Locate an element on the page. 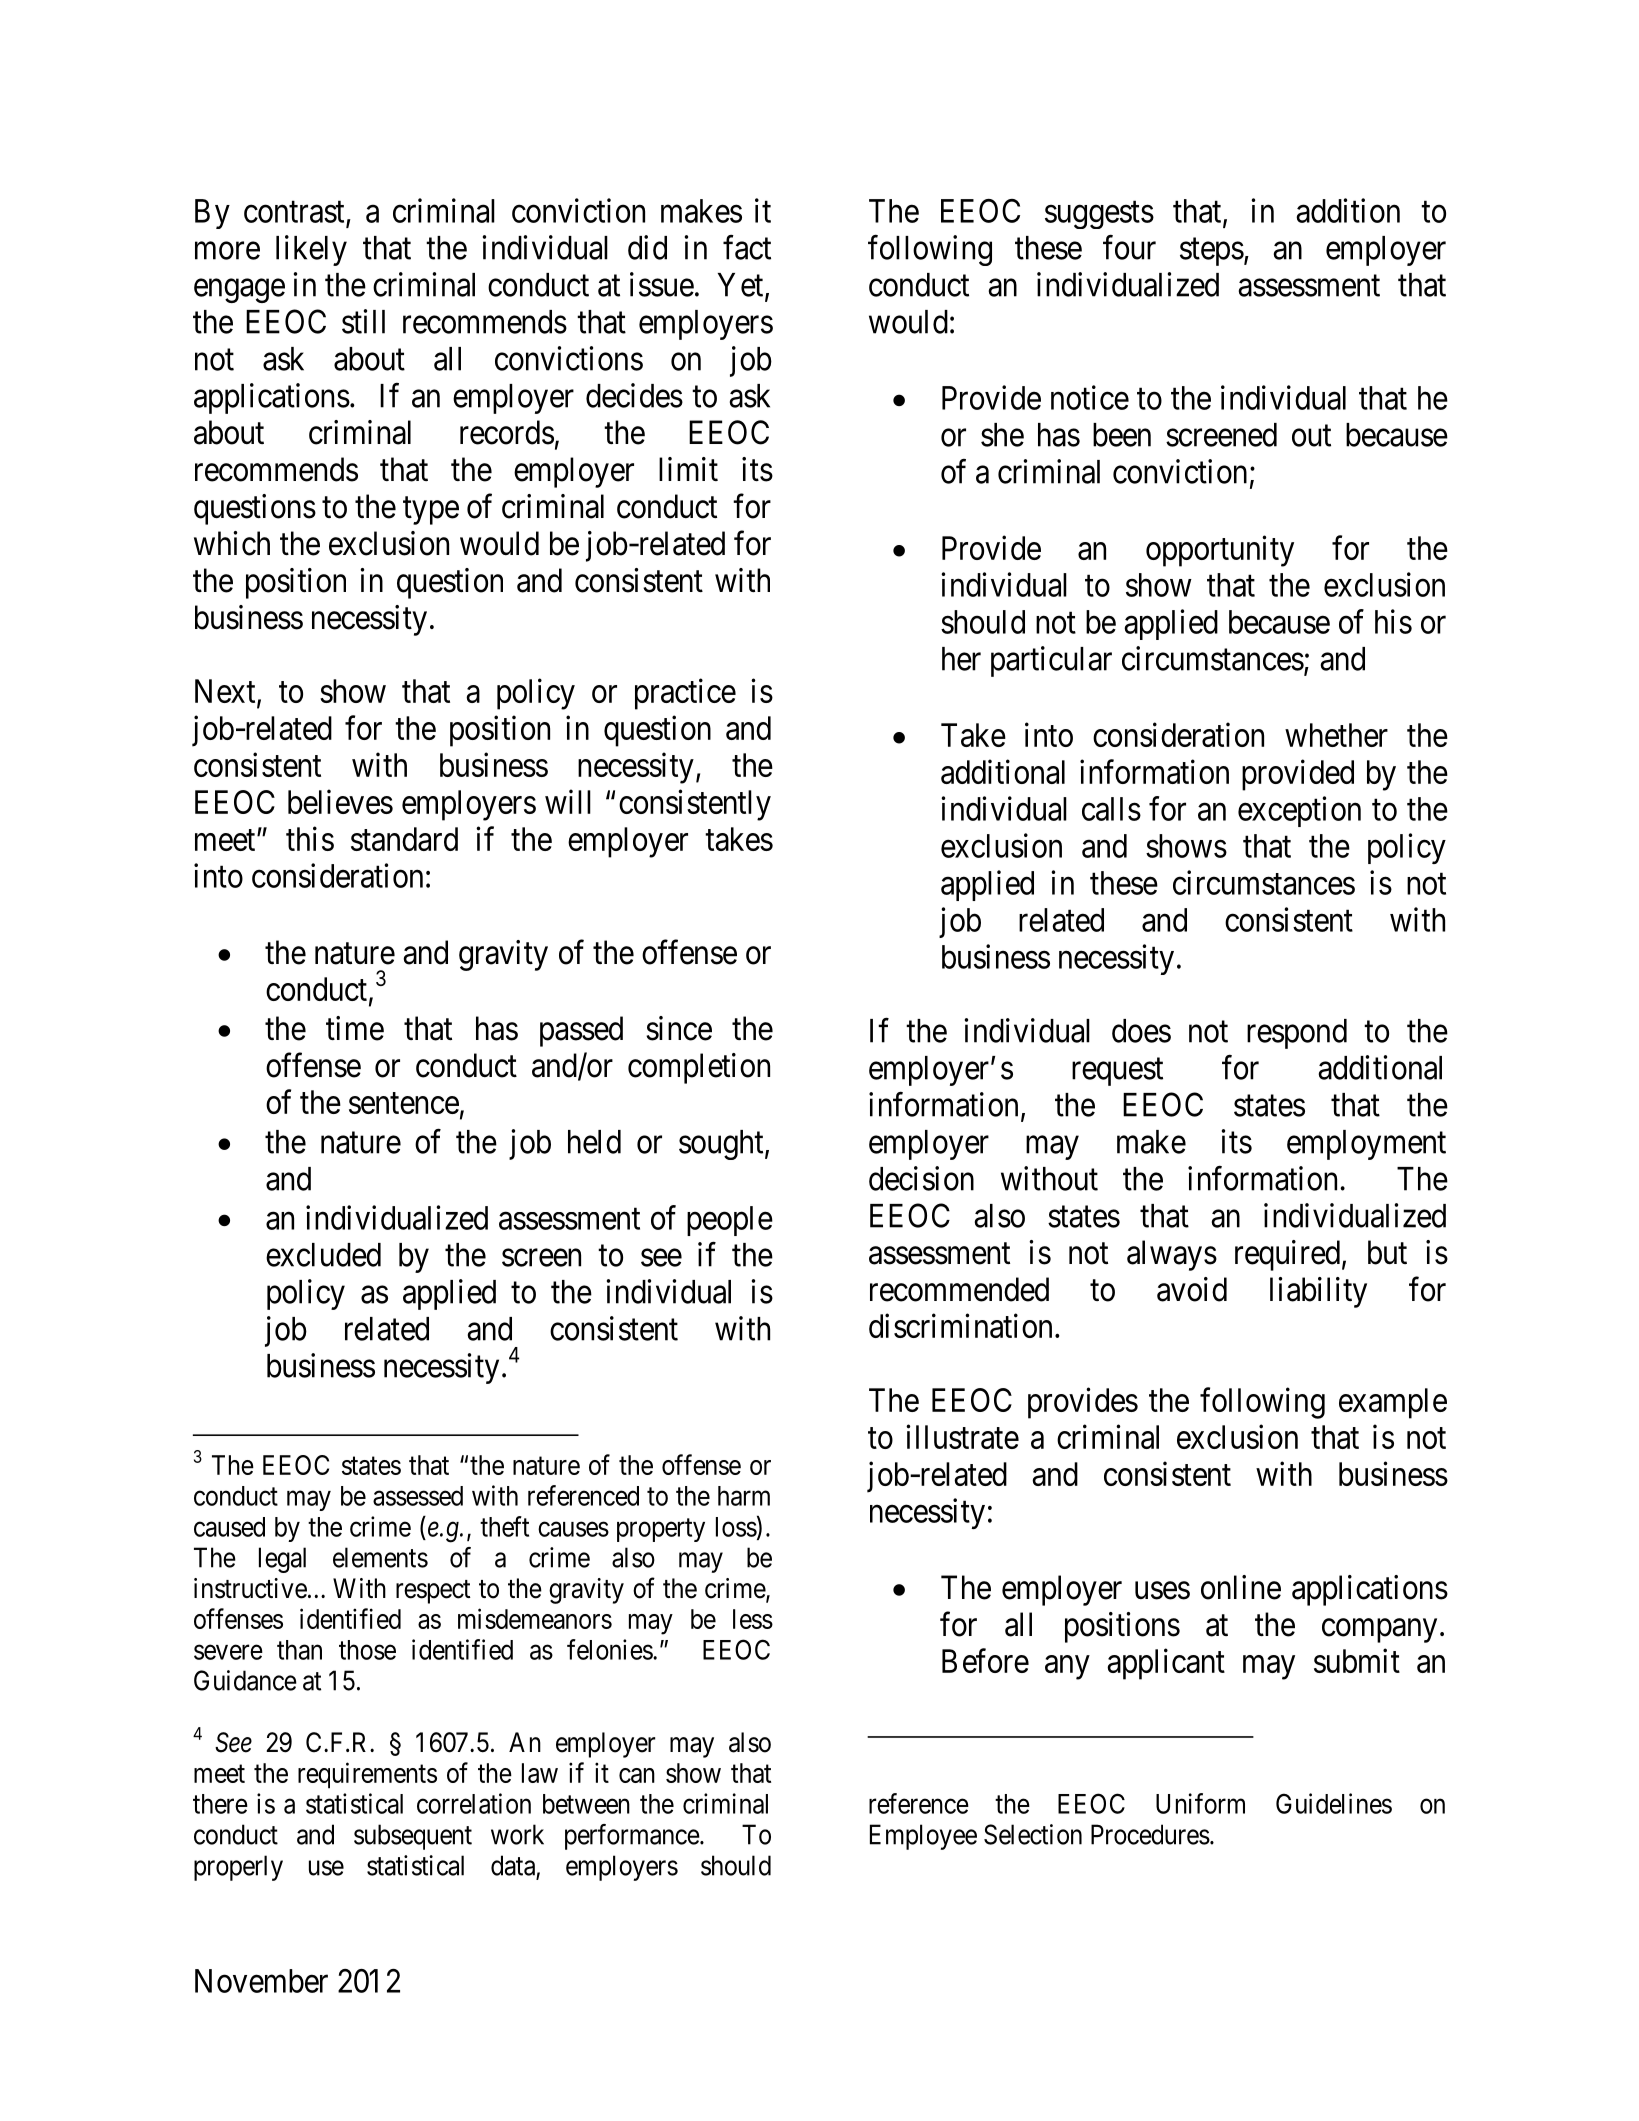  people is located at coordinates (730, 1221).
